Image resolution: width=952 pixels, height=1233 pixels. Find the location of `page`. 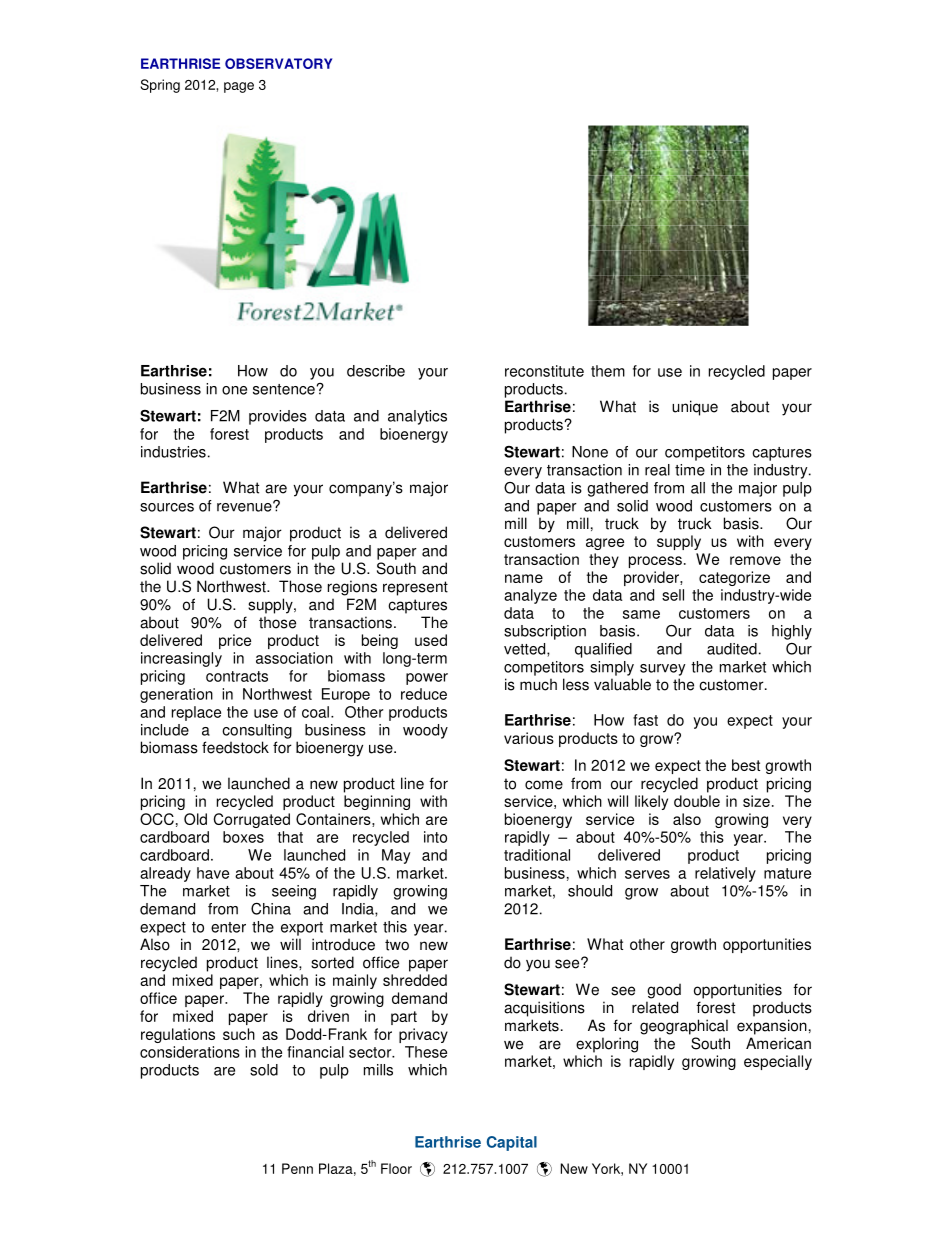

page is located at coordinates (239, 87).
